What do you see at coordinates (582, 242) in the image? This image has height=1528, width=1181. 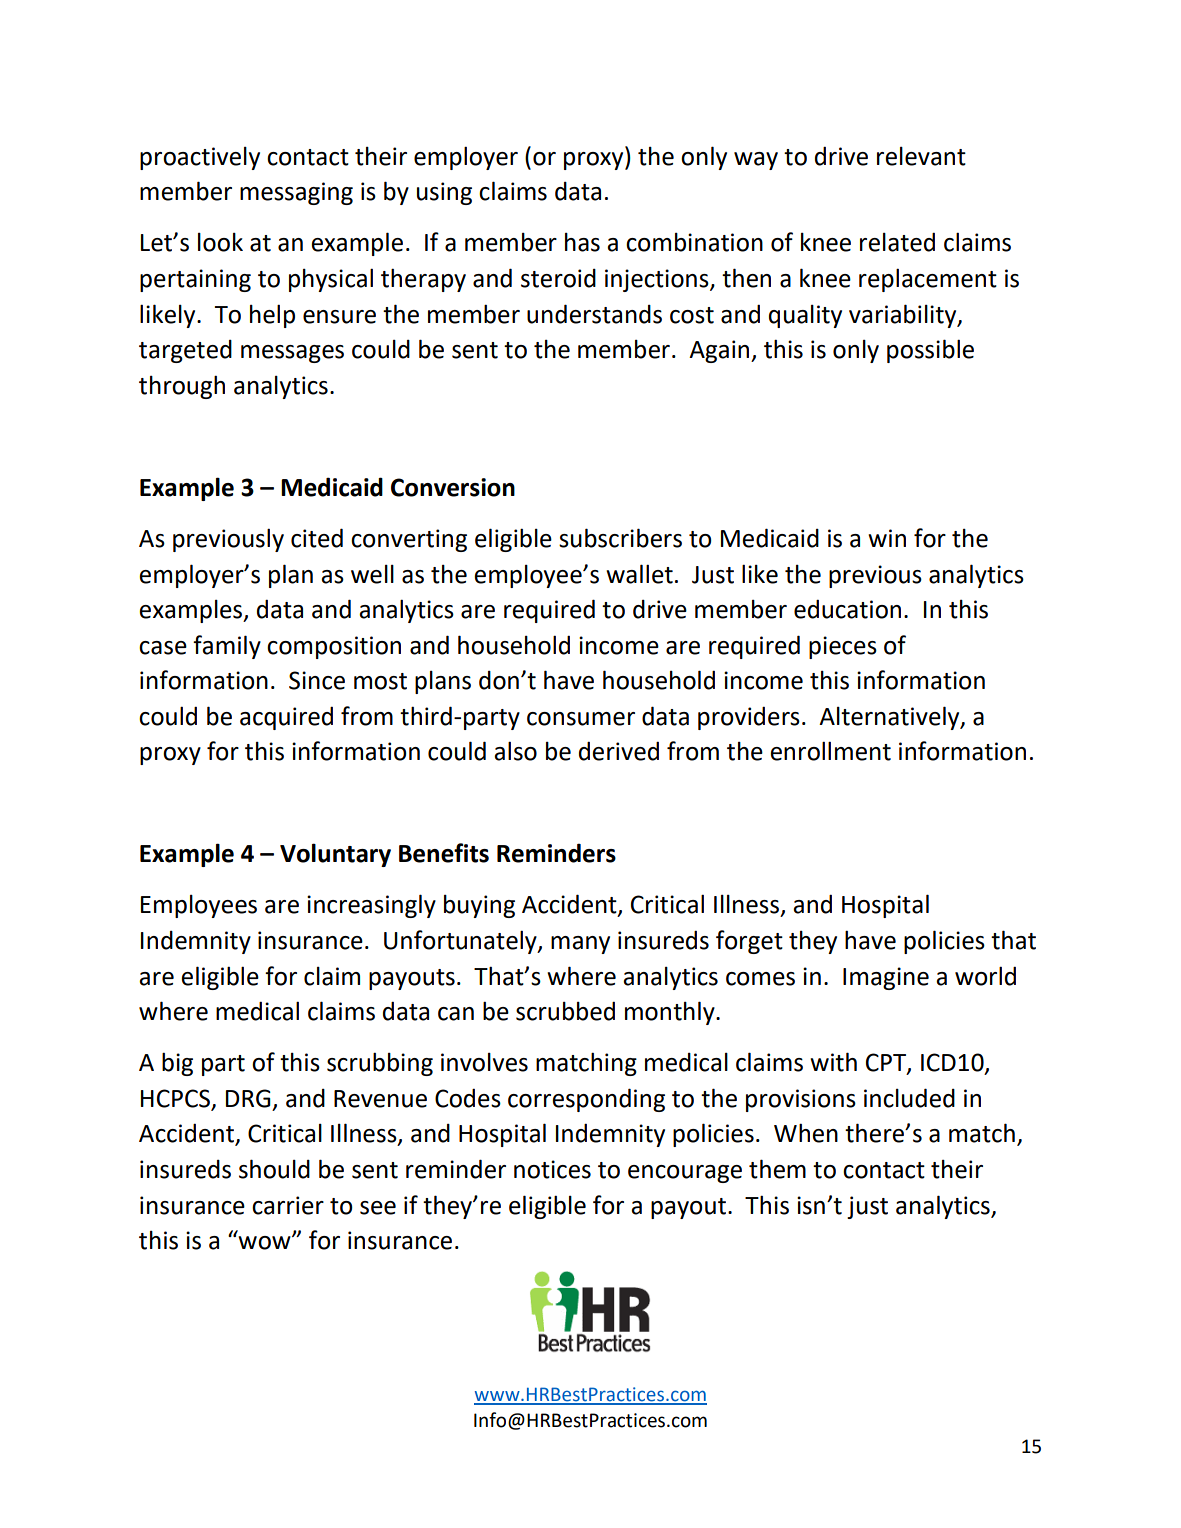 I see `has` at bounding box center [582, 242].
